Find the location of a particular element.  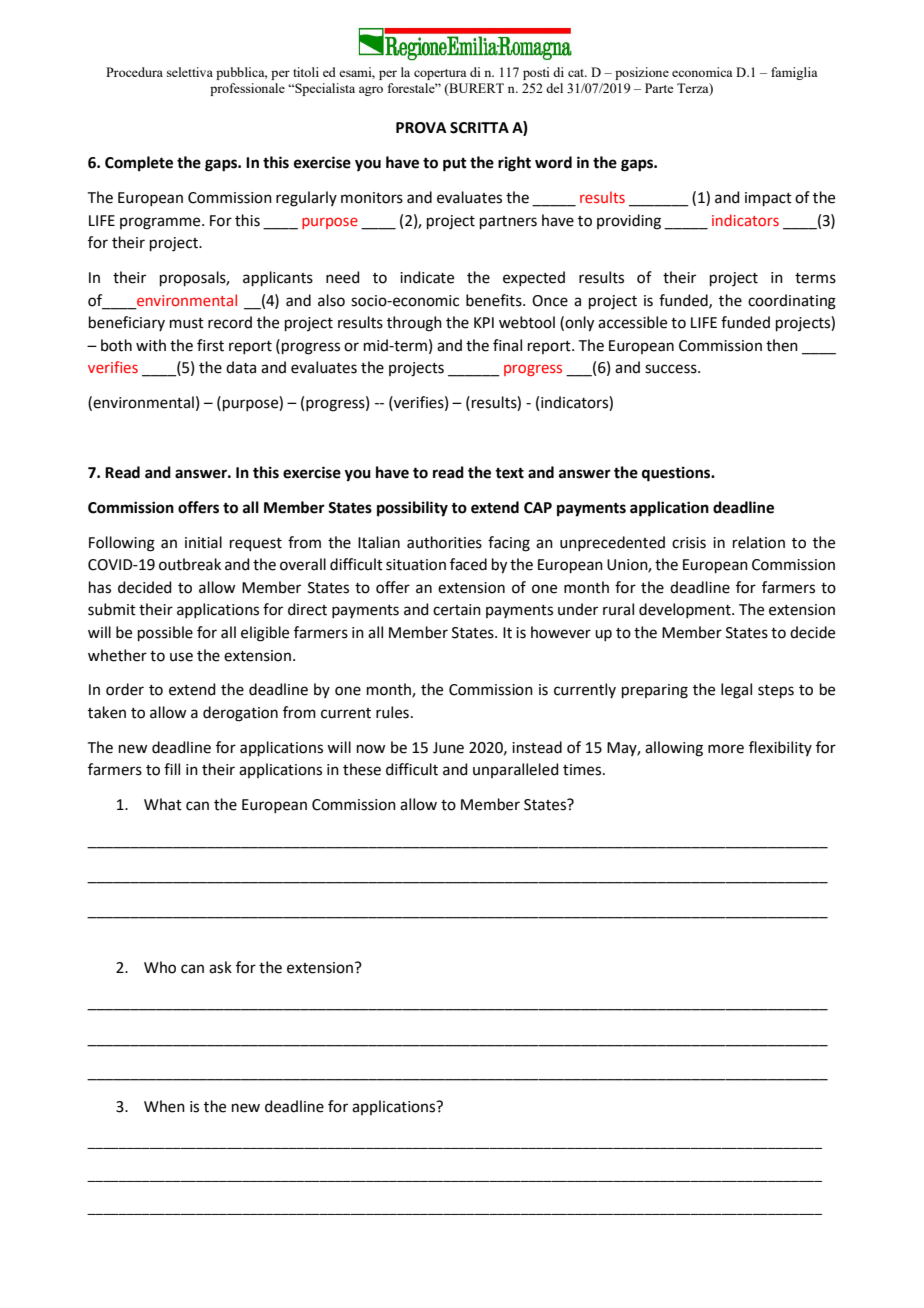

outbreak is located at coordinates (190, 564).
